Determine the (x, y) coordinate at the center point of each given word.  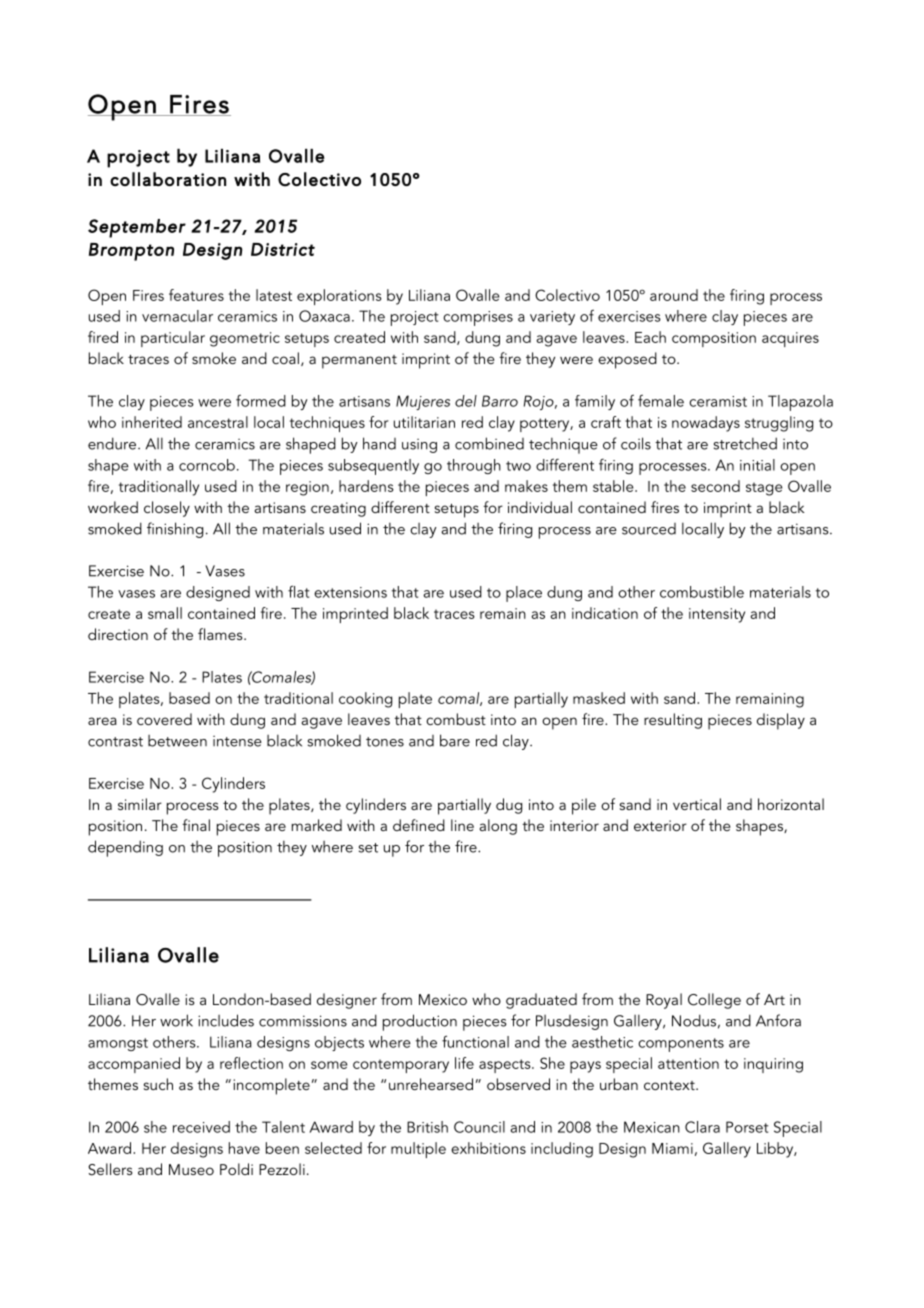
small (165, 613)
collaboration (168, 179)
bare (455, 740)
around (674, 295)
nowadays (706, 424)
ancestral (218, 422)
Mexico (443, 999)
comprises (478, 318)
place (524, 594)
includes (226, 1020)
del (466, 401)
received (201, 1127)
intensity (717, 615)
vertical (697, 804)
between (177, 741)
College (714, 1001)
